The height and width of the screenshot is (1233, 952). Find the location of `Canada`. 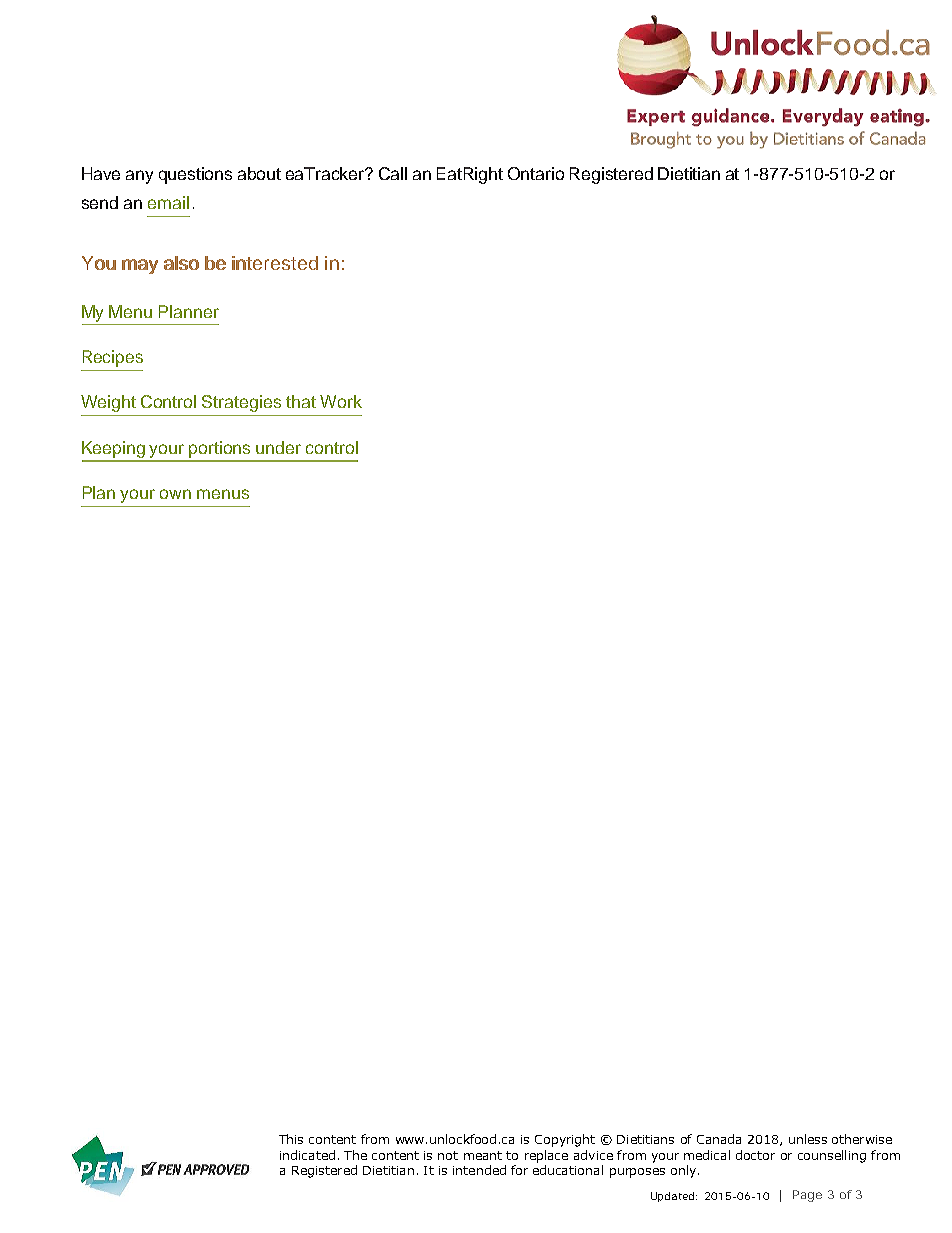

Canada is located at coordinates (719, 1139).
